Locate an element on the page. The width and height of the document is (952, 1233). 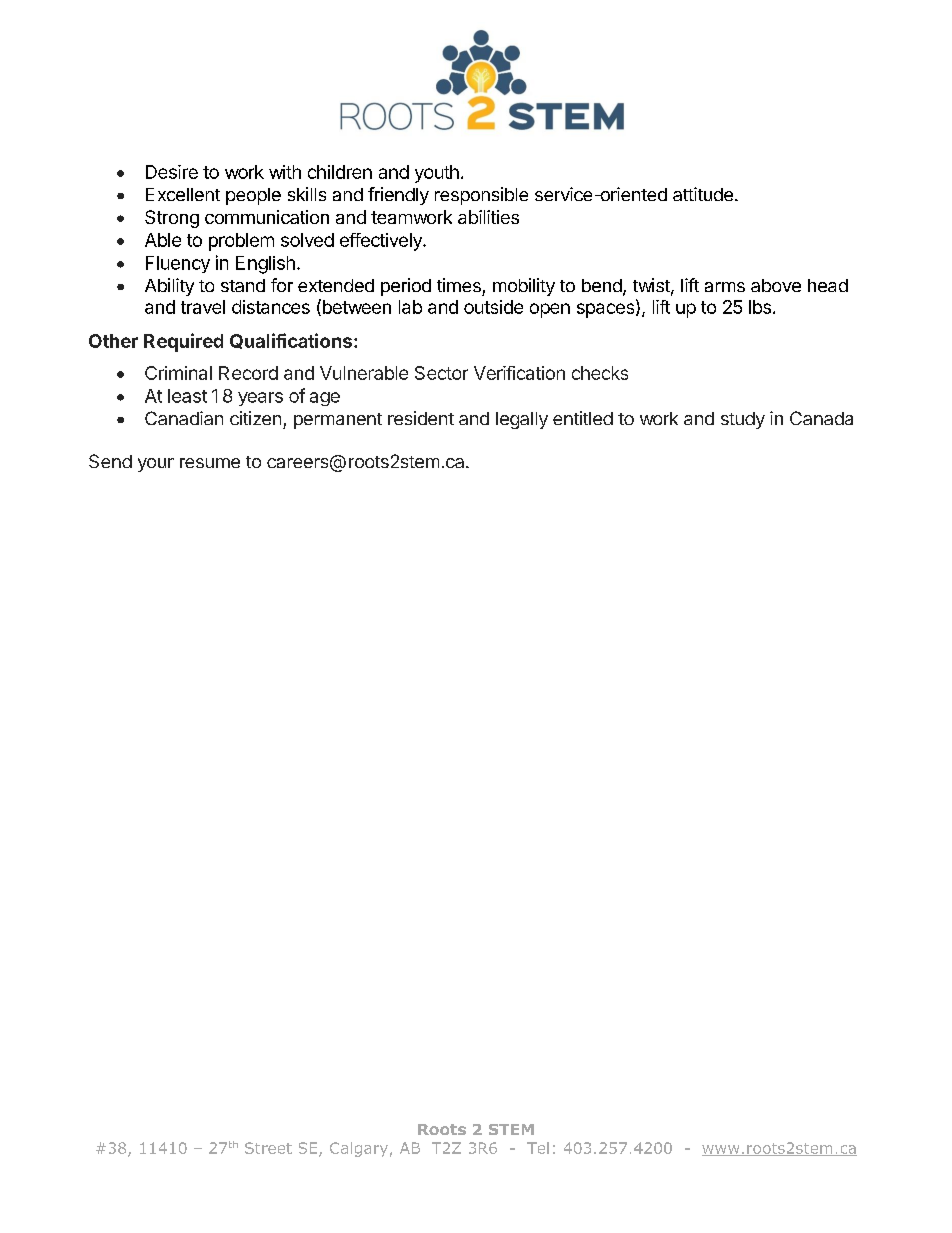
resume is located at coordinates (210, 463).
